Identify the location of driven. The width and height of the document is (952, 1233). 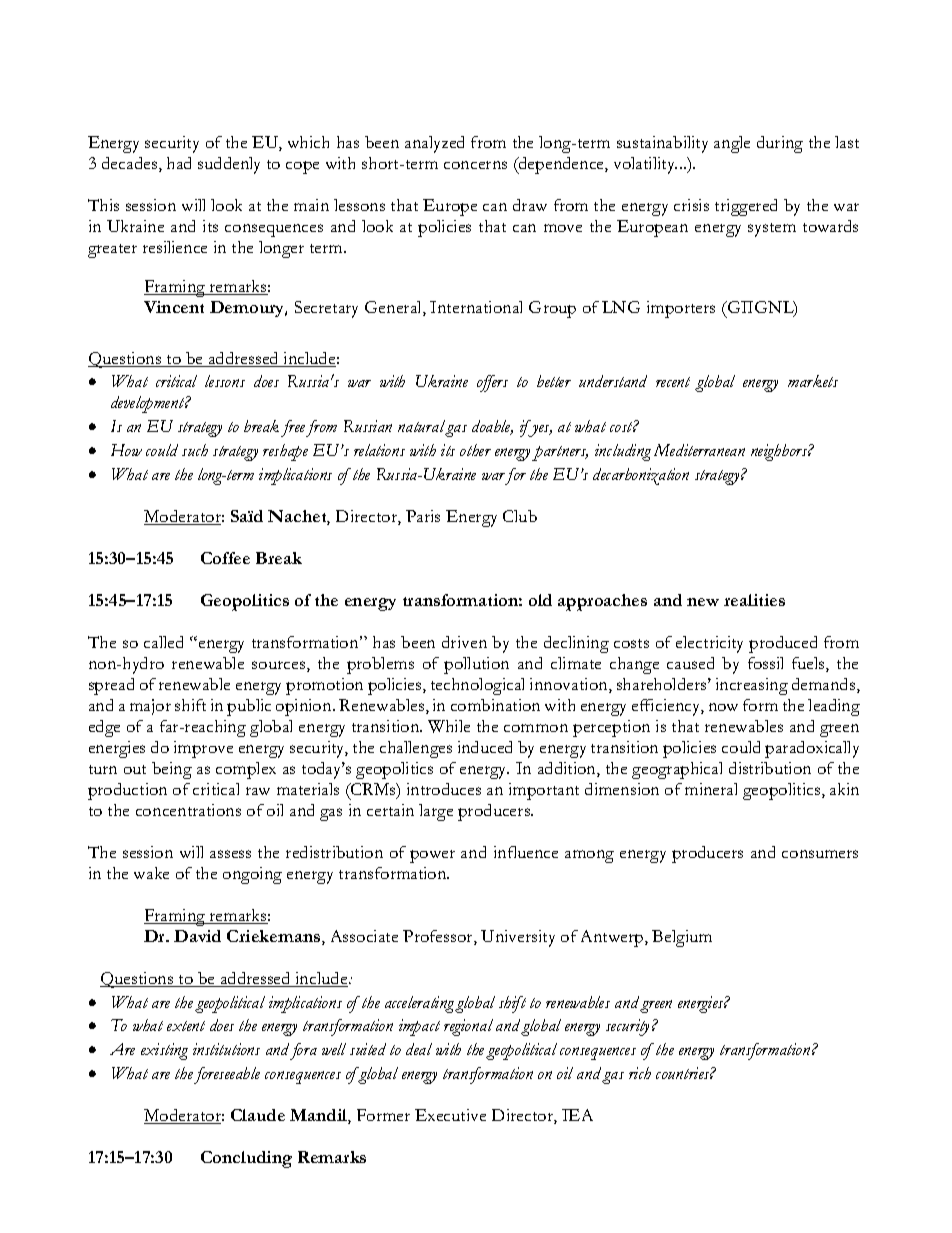
(464, 642).
